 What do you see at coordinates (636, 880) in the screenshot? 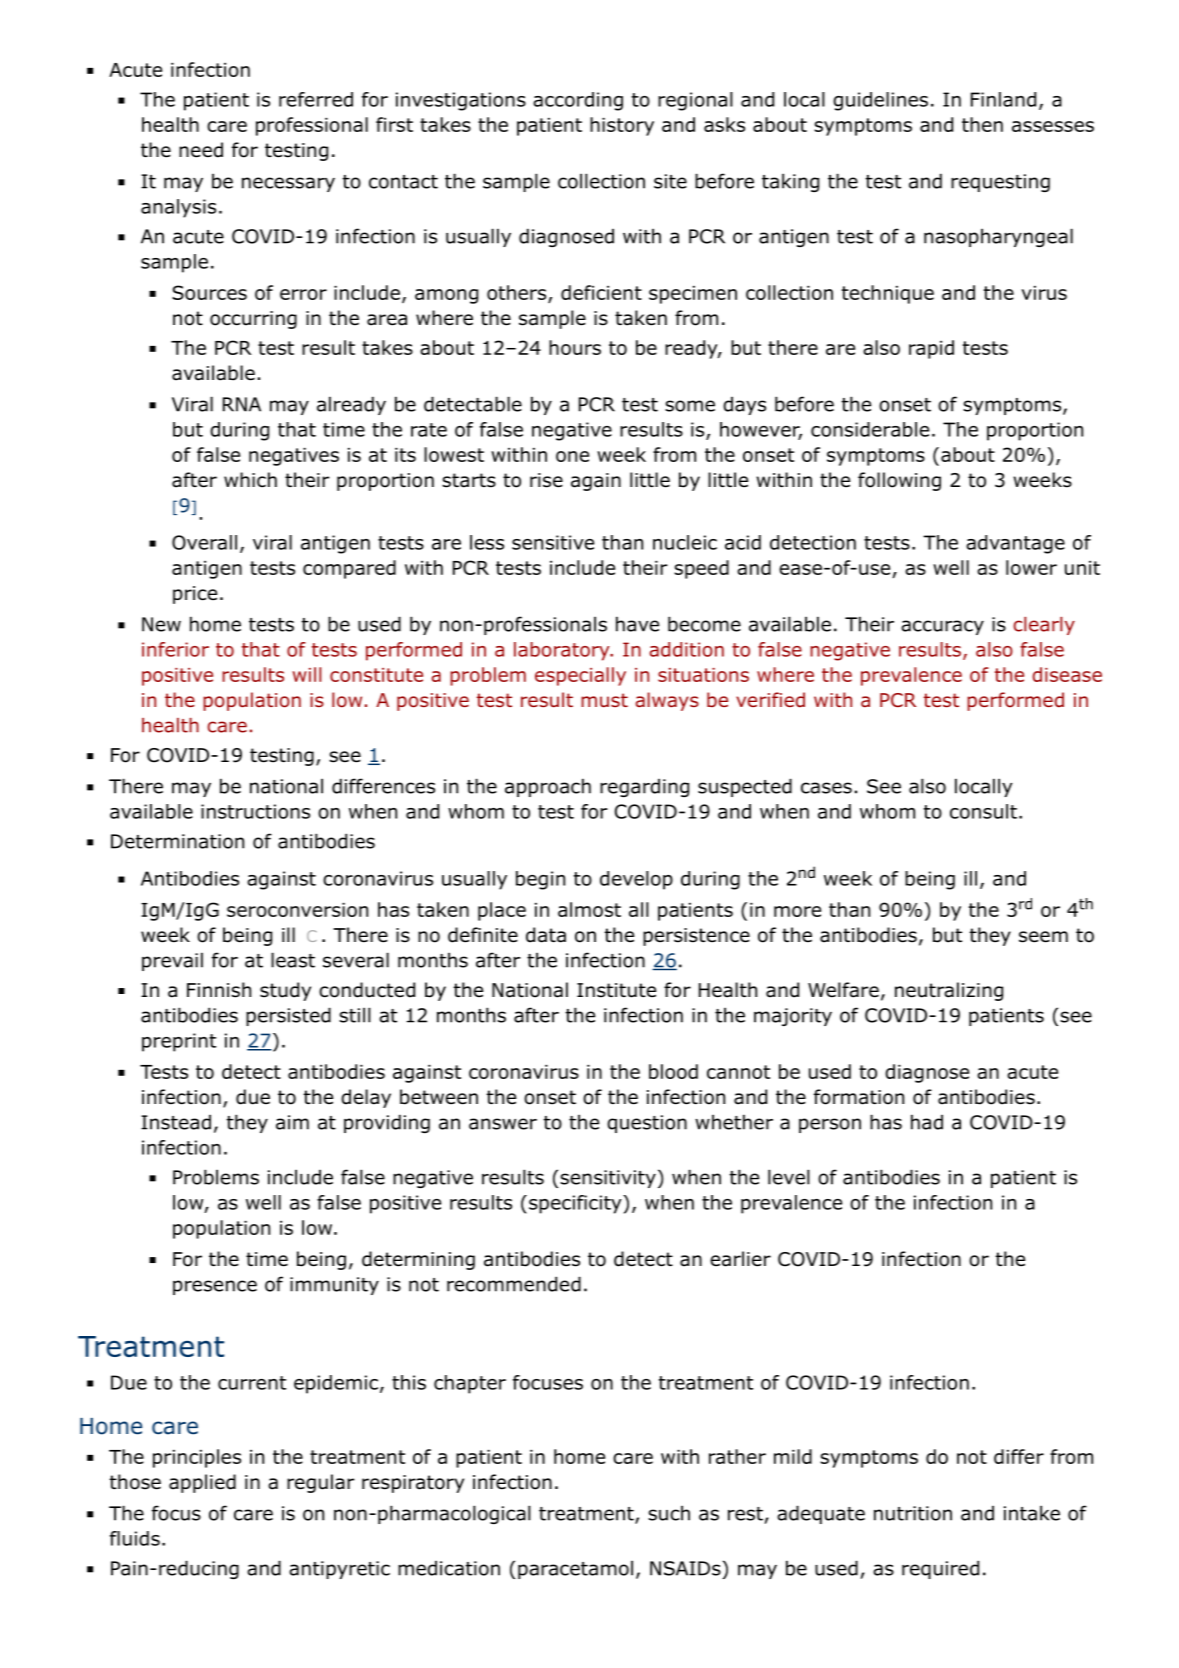
I see `develop` at bounding box center [636, 880].
